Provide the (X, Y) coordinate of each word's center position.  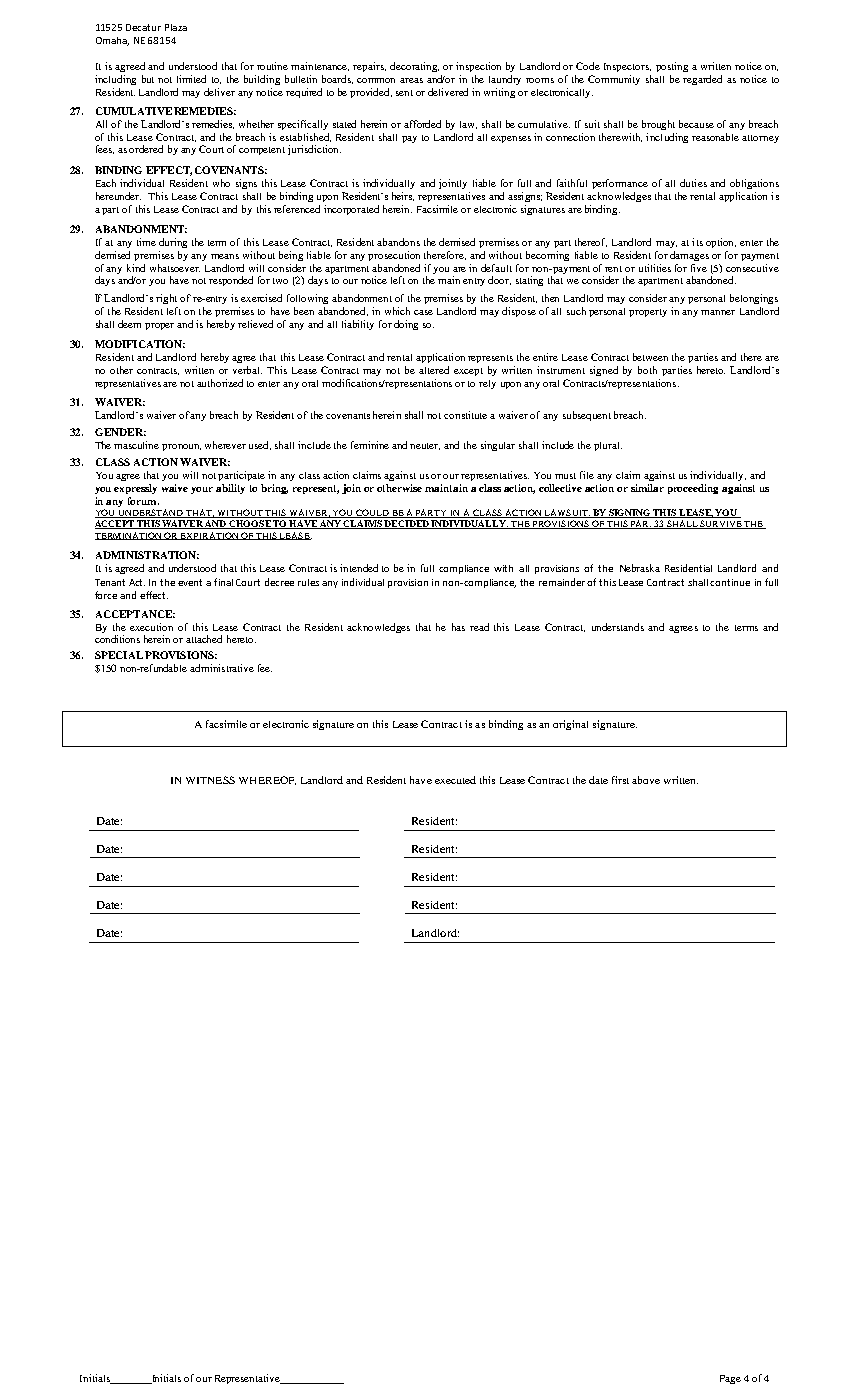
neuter (425, 446)
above (646, 780)
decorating (414, 67)
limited (191, 79)
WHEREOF (267, 780)
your (202, 490)
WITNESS (210, 780)
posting (672, 67)
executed (455, 780)
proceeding (693, 489)
